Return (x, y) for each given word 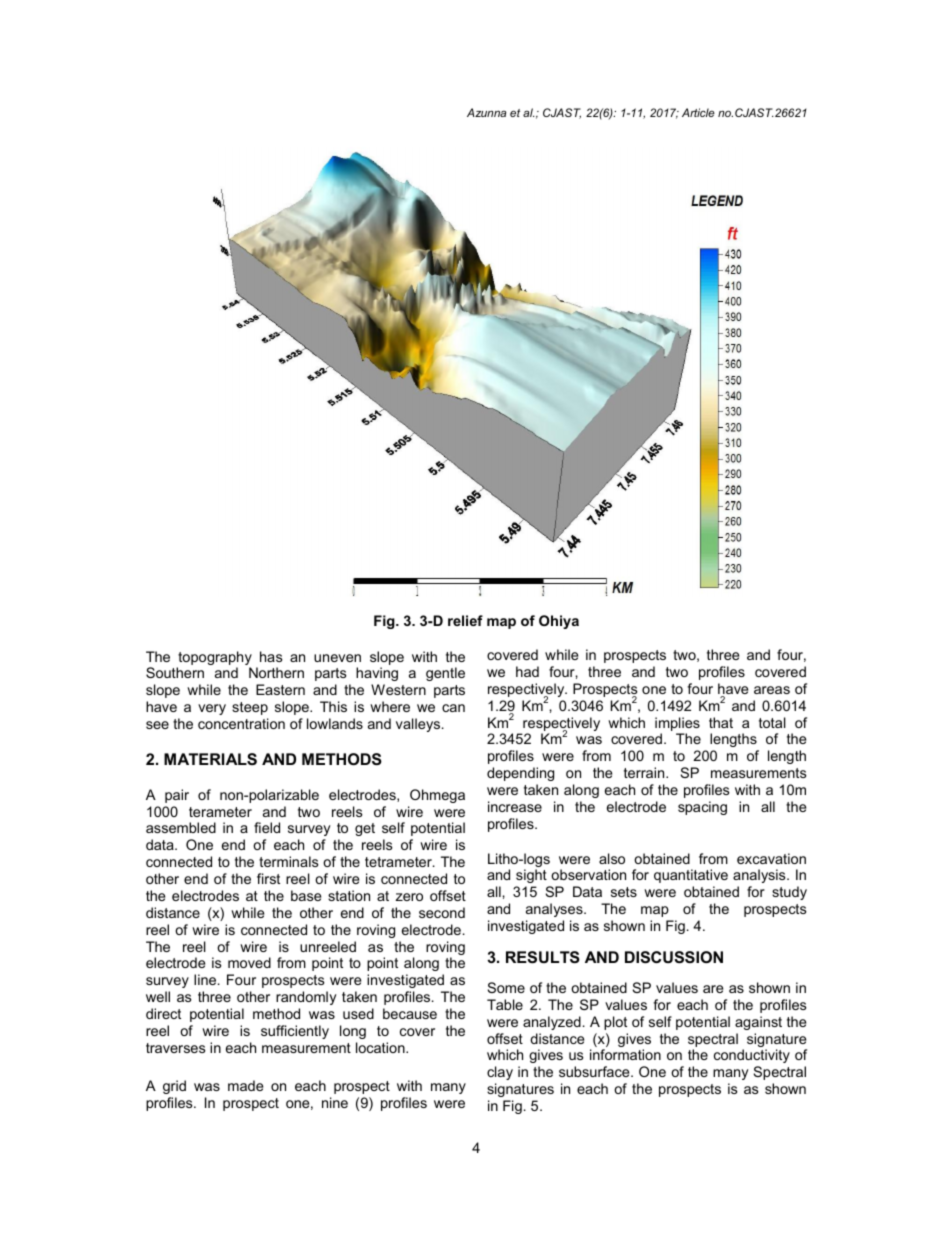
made (245, 1085)
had (527, 671)
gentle (445, 674)
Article (698, 112)
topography (214, 659)
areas (772, 690)
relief (465, 620)
